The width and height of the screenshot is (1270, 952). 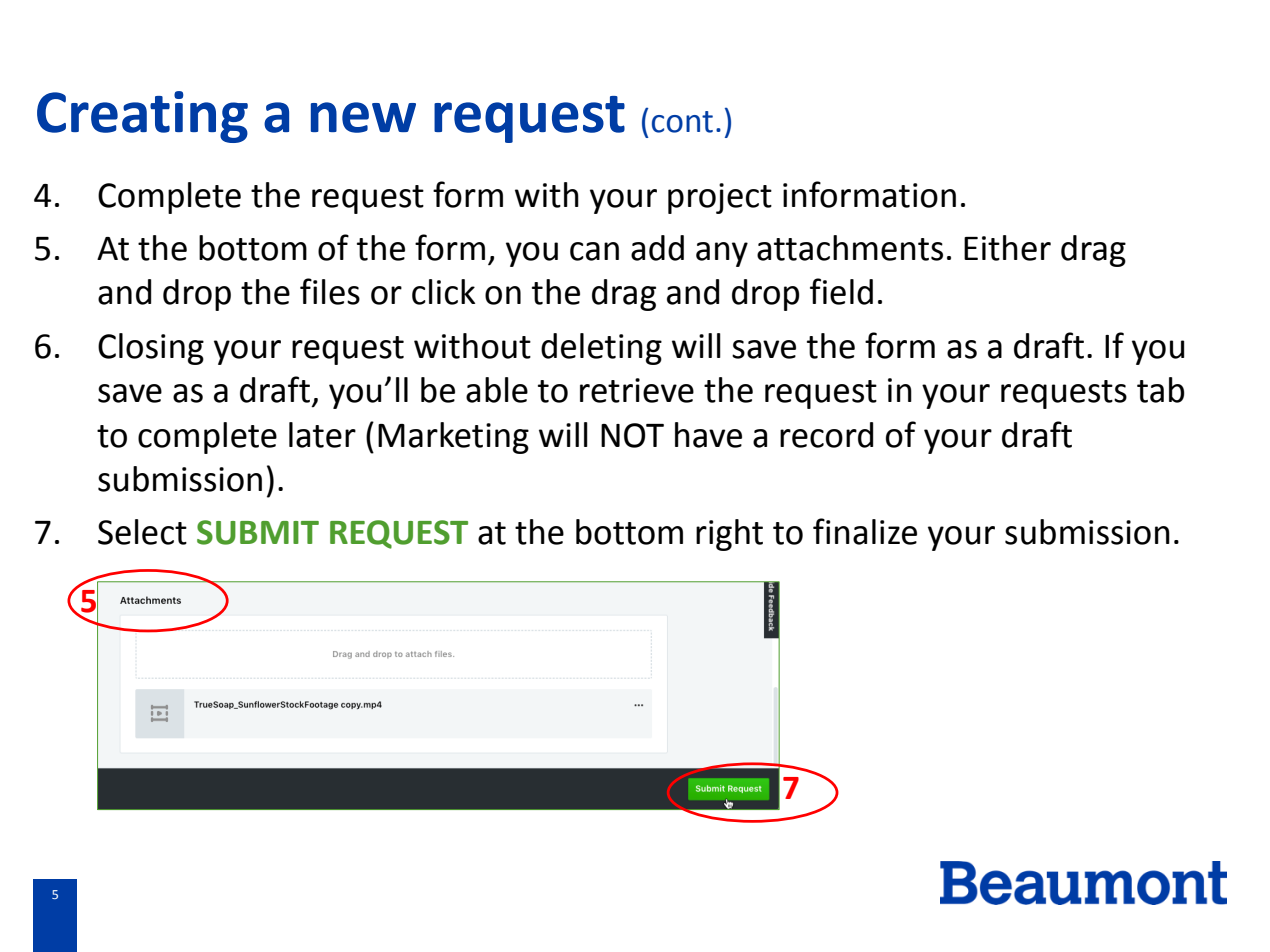 I want to click on project, so click(x=720, y=198).
